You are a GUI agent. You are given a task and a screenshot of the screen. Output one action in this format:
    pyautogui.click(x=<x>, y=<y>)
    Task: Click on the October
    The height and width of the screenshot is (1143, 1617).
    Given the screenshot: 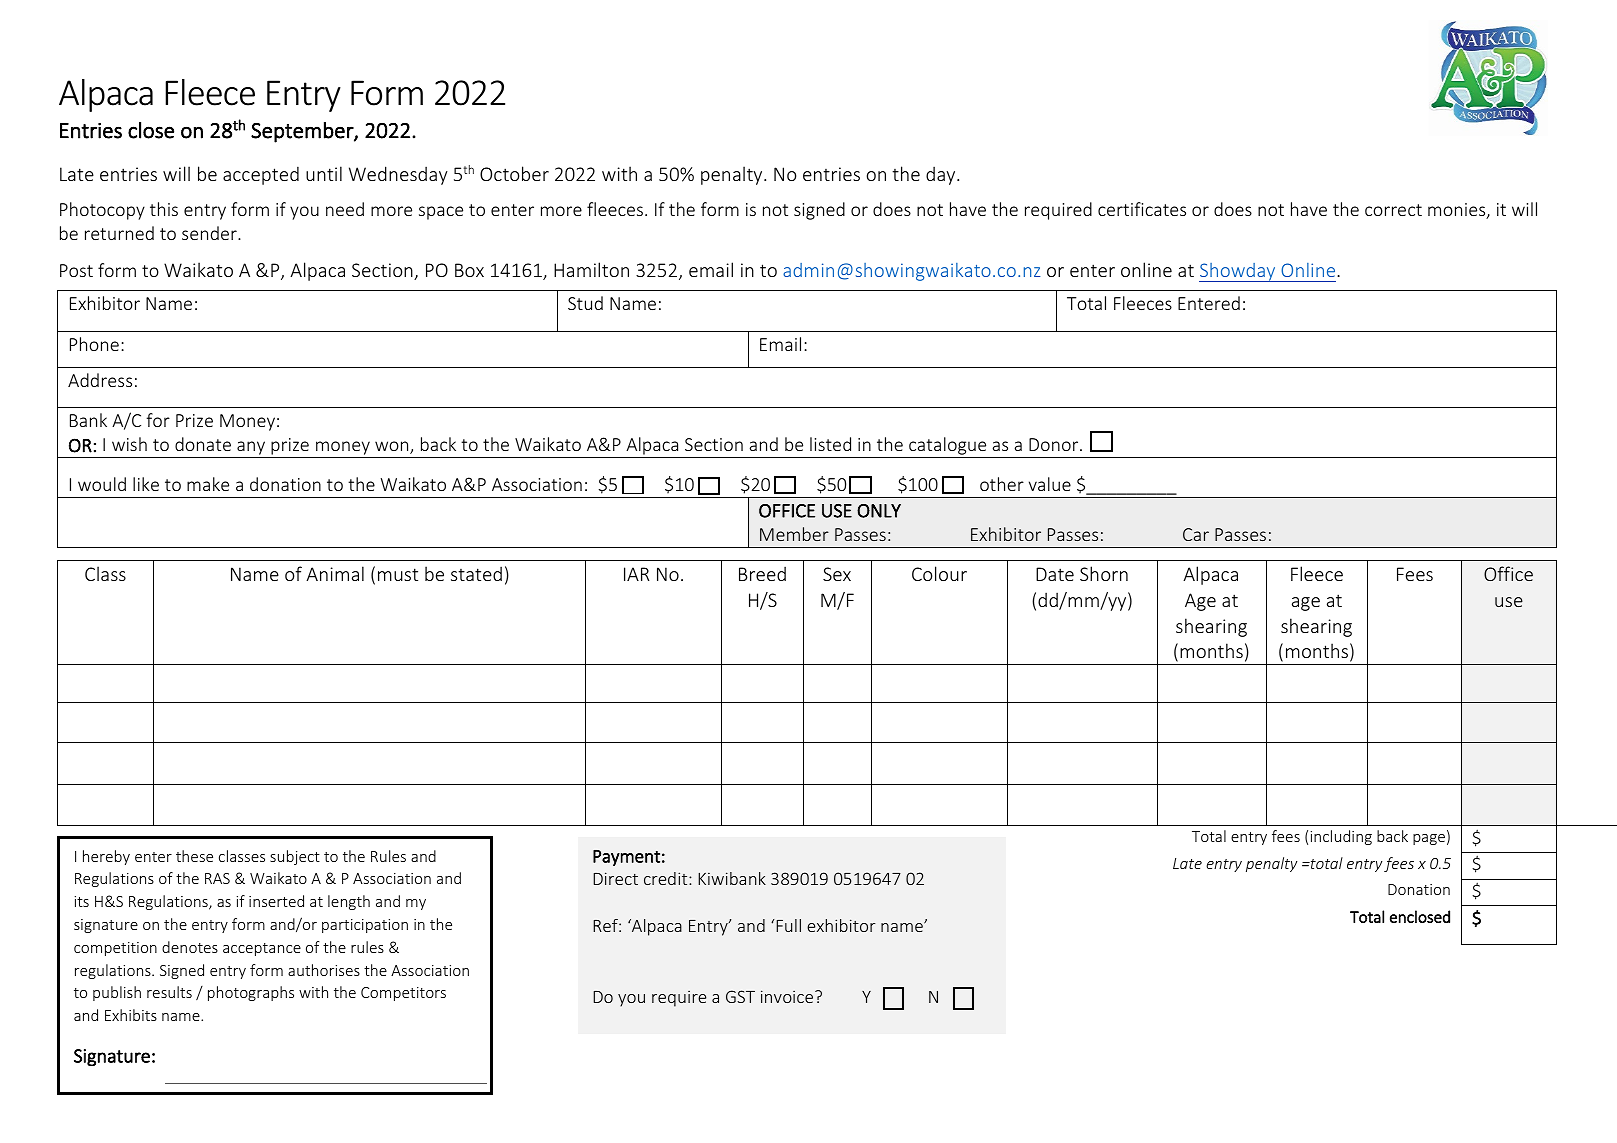 What is the action you would take?
    pyautogui.click(x=514, y=173)
